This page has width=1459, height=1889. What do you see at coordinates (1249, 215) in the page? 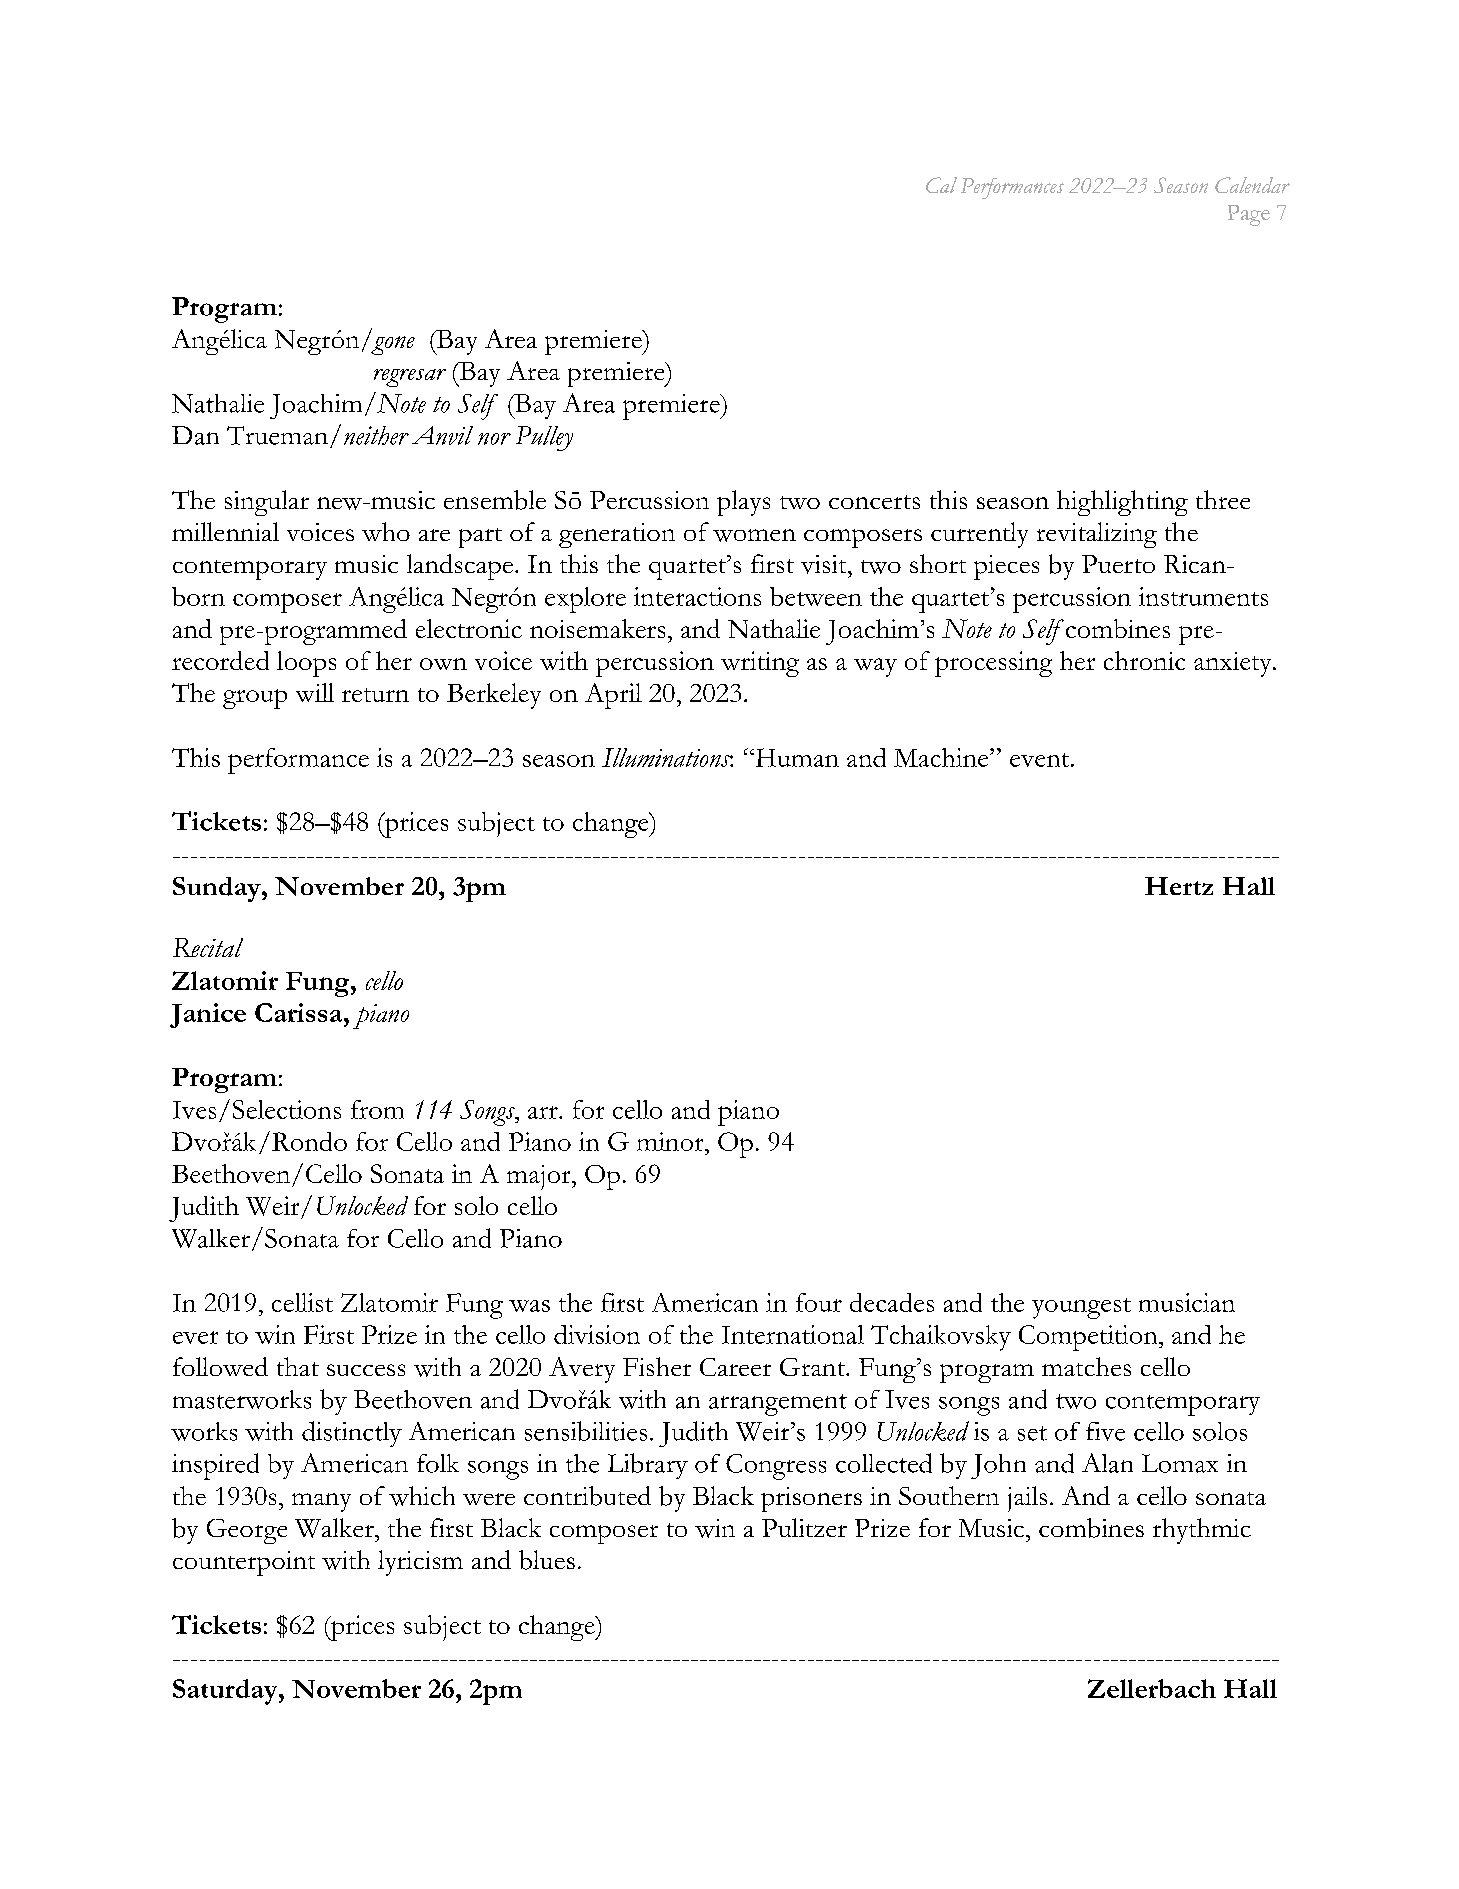
I see `Page` at bounding box center [1249, 215].
